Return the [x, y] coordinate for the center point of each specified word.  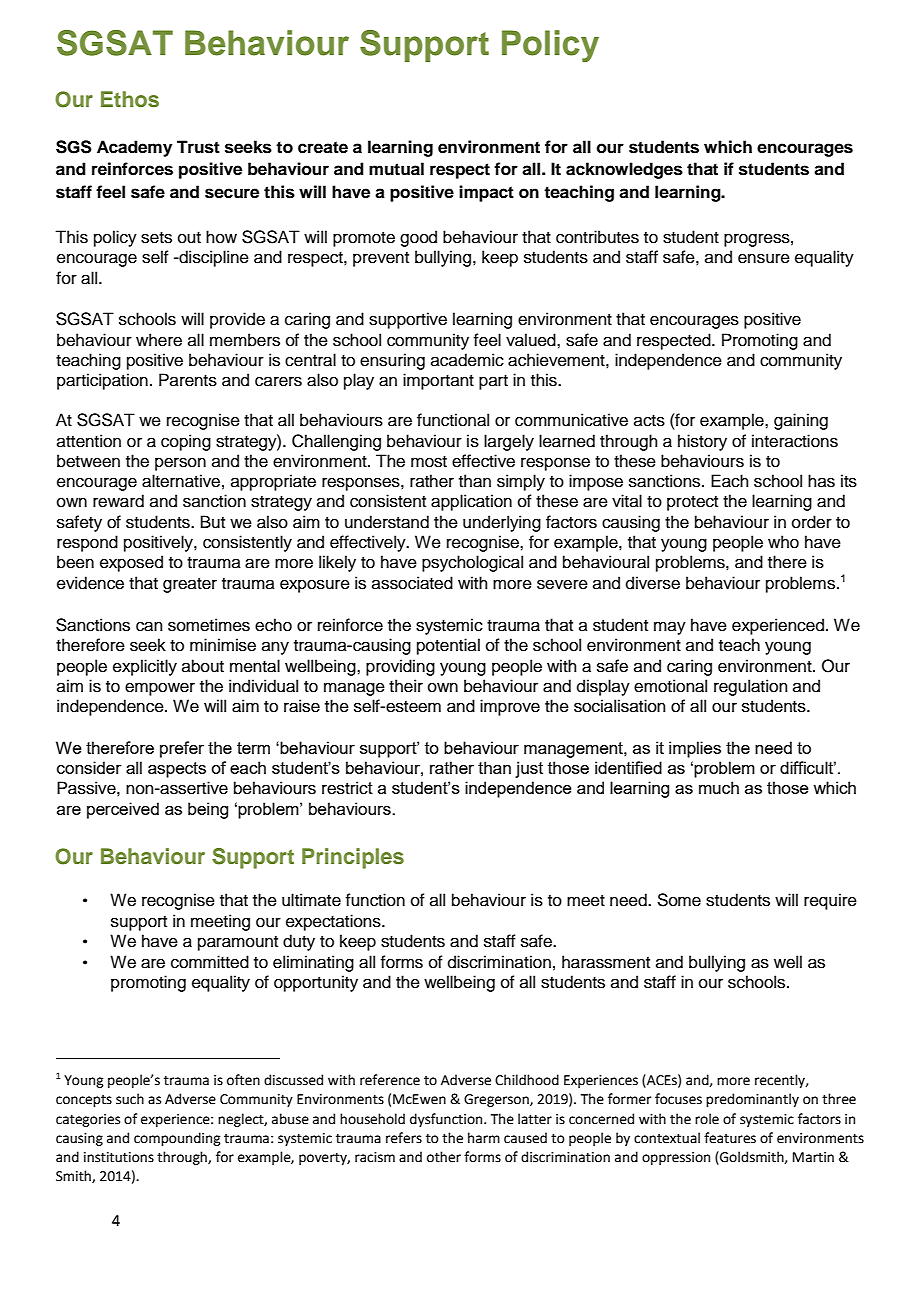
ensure [764, 258]
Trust [198, 147]
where [159, 340]
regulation [751, 687]
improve [510, 707]
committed [210, 962]
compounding [177, 1139]
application [471, 502]
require [830, 901]
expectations [334, 922]
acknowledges [624, 170]
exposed [131, 563]
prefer [182, 749]
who [783, 542]
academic [467, 360]
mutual [396, 169]
